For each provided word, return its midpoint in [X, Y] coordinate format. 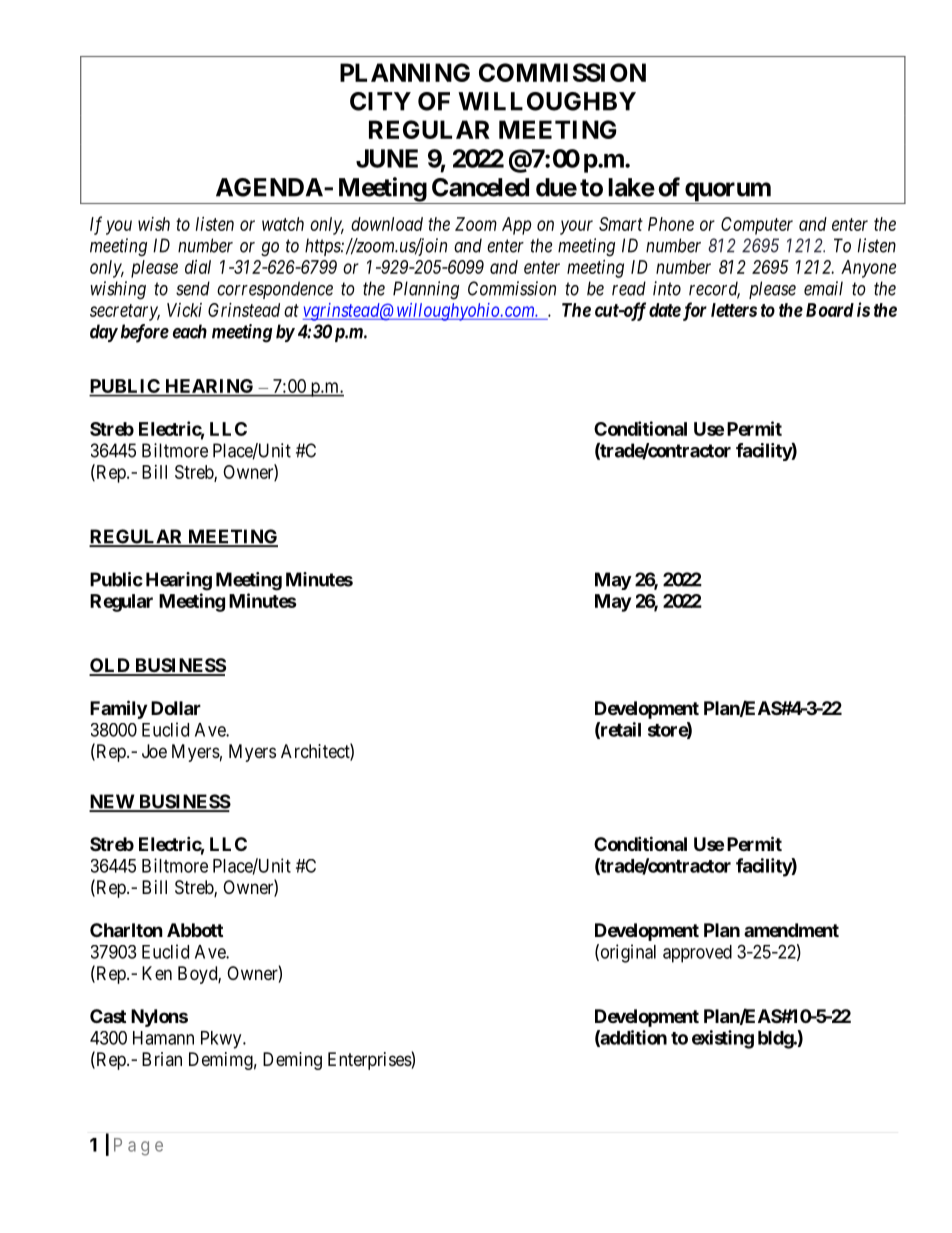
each [190, 331]
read [629, 288]
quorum [727, 193]
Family [118, 709]
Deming [292, 1061]
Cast [108, 1016]
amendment [791, 930]
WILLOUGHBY [547, 101]
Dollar [176, 708]
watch [283, 224]
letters [734, 310]
